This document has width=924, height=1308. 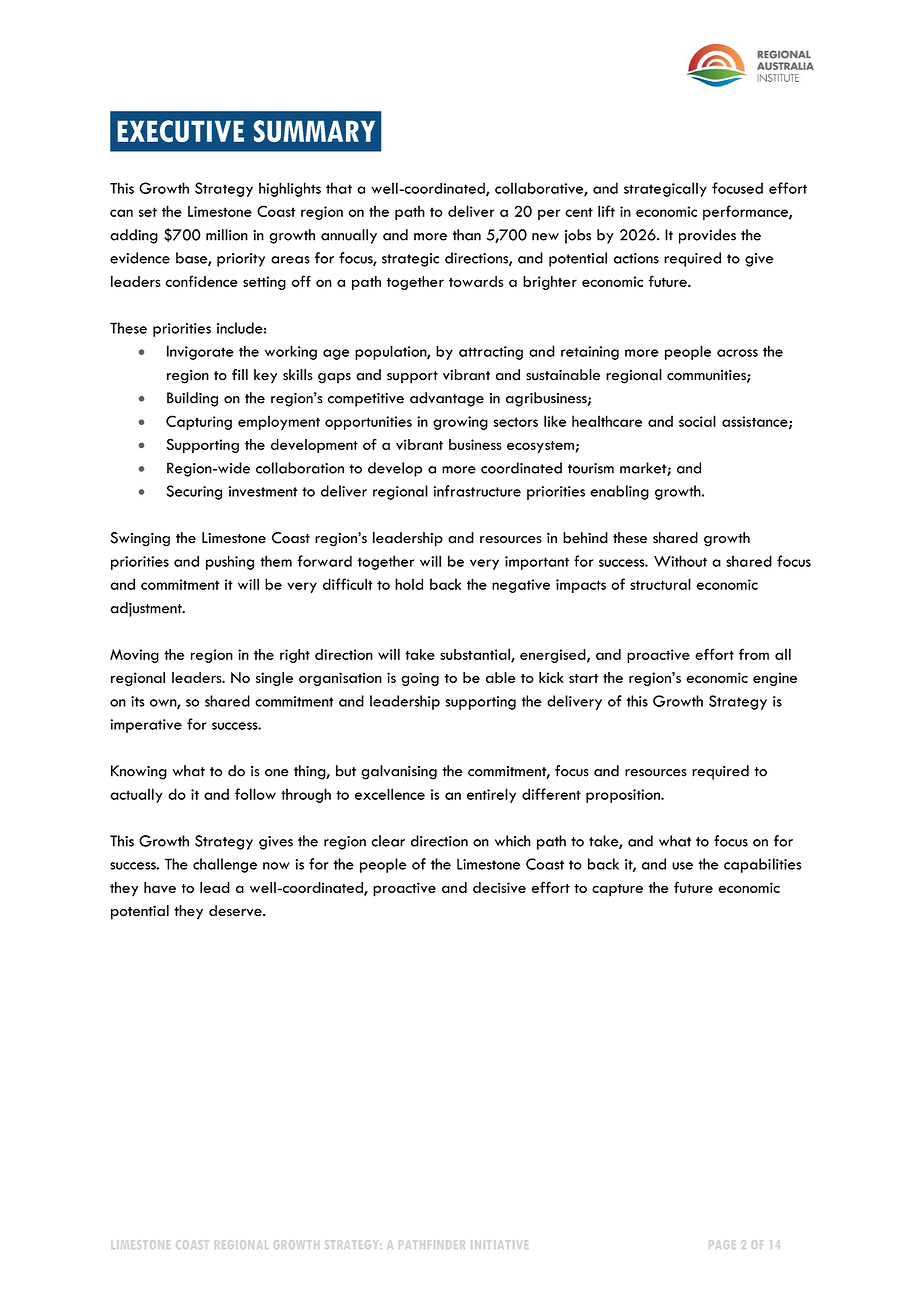 What do you see at coordinates (624, 796) in the document?
I see `proposition` at bounding box center [624, 796].
